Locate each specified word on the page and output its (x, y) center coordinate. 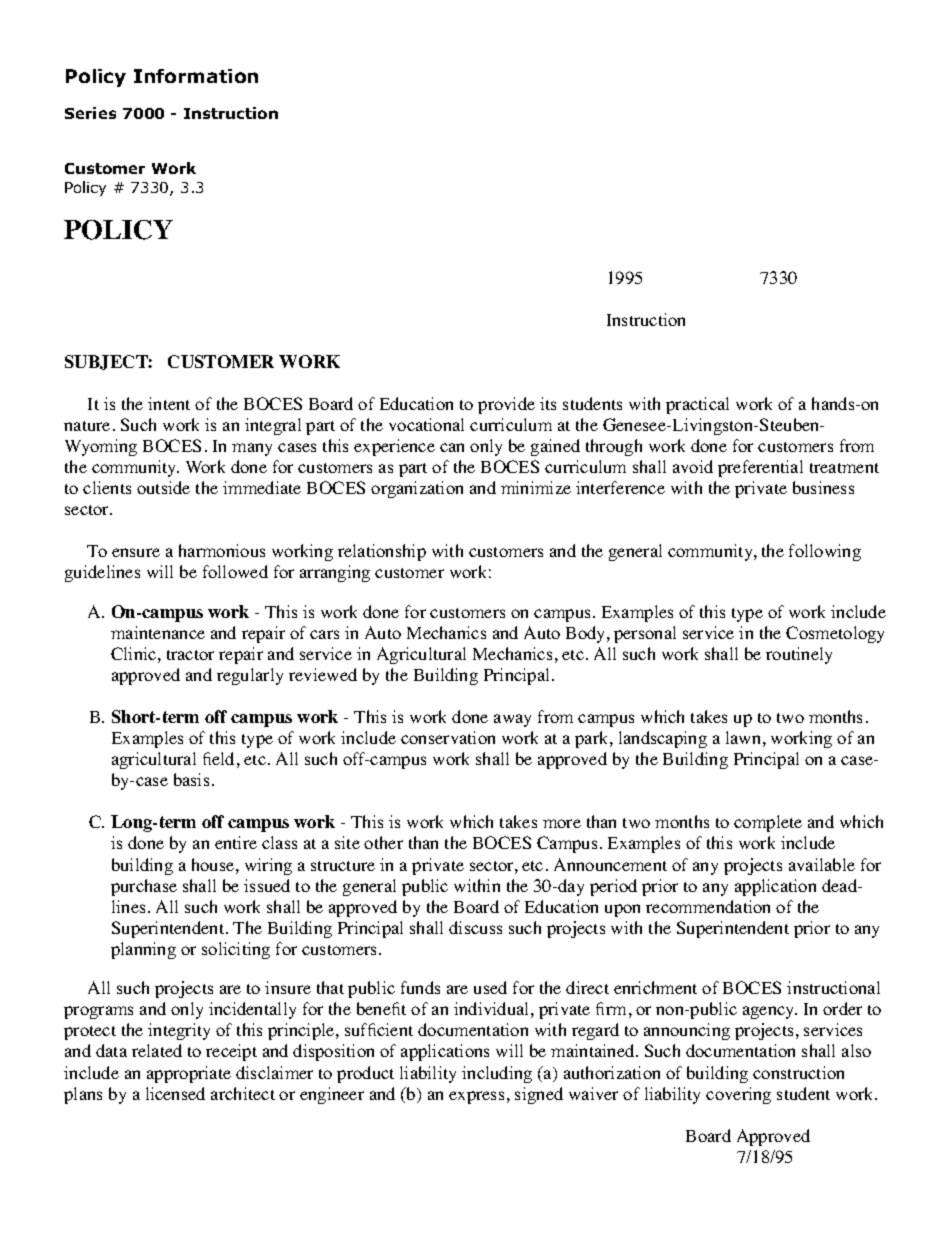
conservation (448, 737)
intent (169, 403)
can (452, 447)
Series (90, 113)
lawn (743, 737)
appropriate (189, 1074)
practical (697, 405)
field (218, 758)
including (497, 1074)
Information (196, 76)
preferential (760, 468)
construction (798, 1072)
